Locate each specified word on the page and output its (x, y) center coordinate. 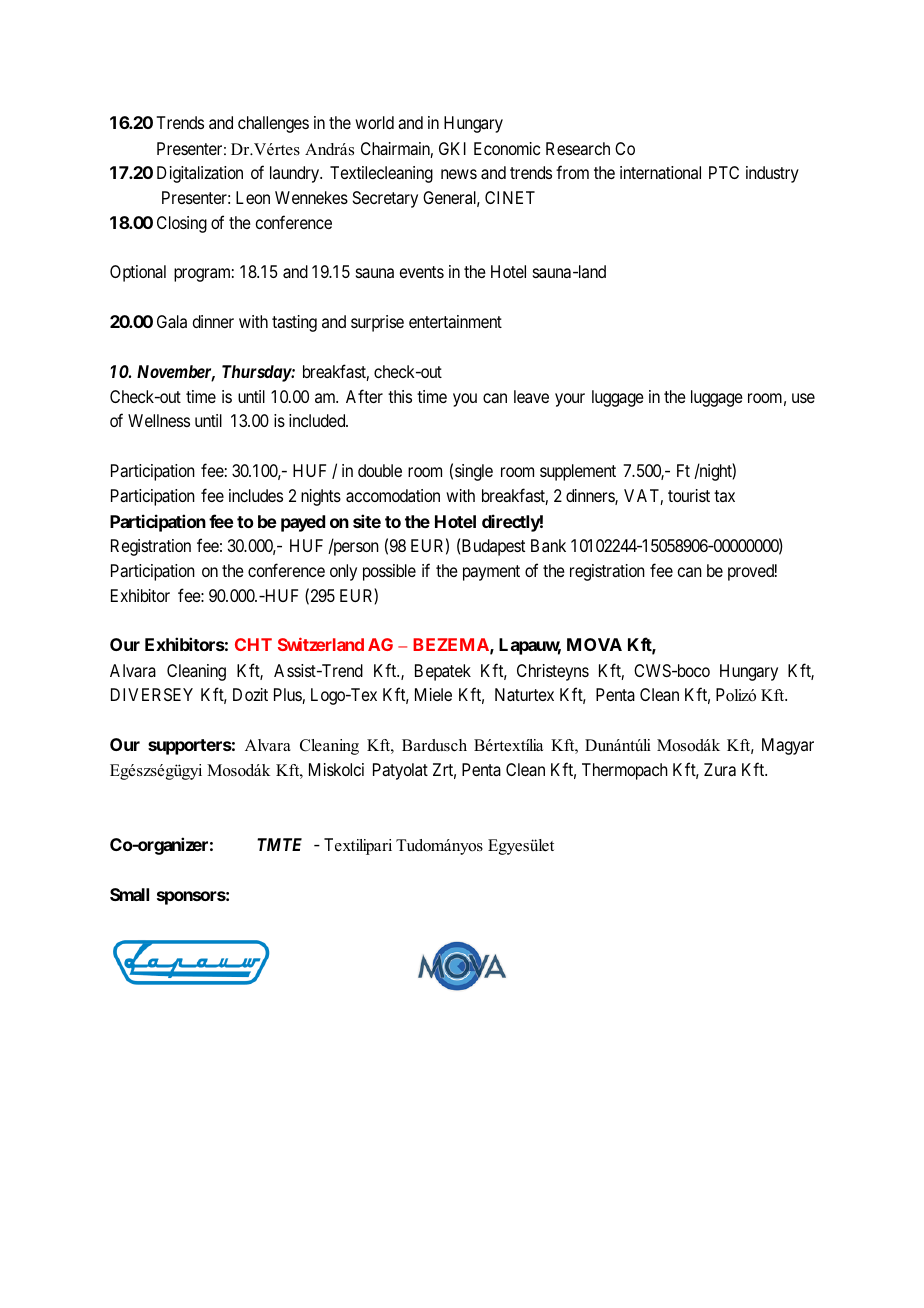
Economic (507, 148)
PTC (724, 172)
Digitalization (200, 174)
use (803, 398)
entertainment (455, 321)
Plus (288, 696)
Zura (720, 769)
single (474, 472)
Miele (433, 694)
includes (256, 495)
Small (129, 894)
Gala (172, 321)
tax (724, 496)
